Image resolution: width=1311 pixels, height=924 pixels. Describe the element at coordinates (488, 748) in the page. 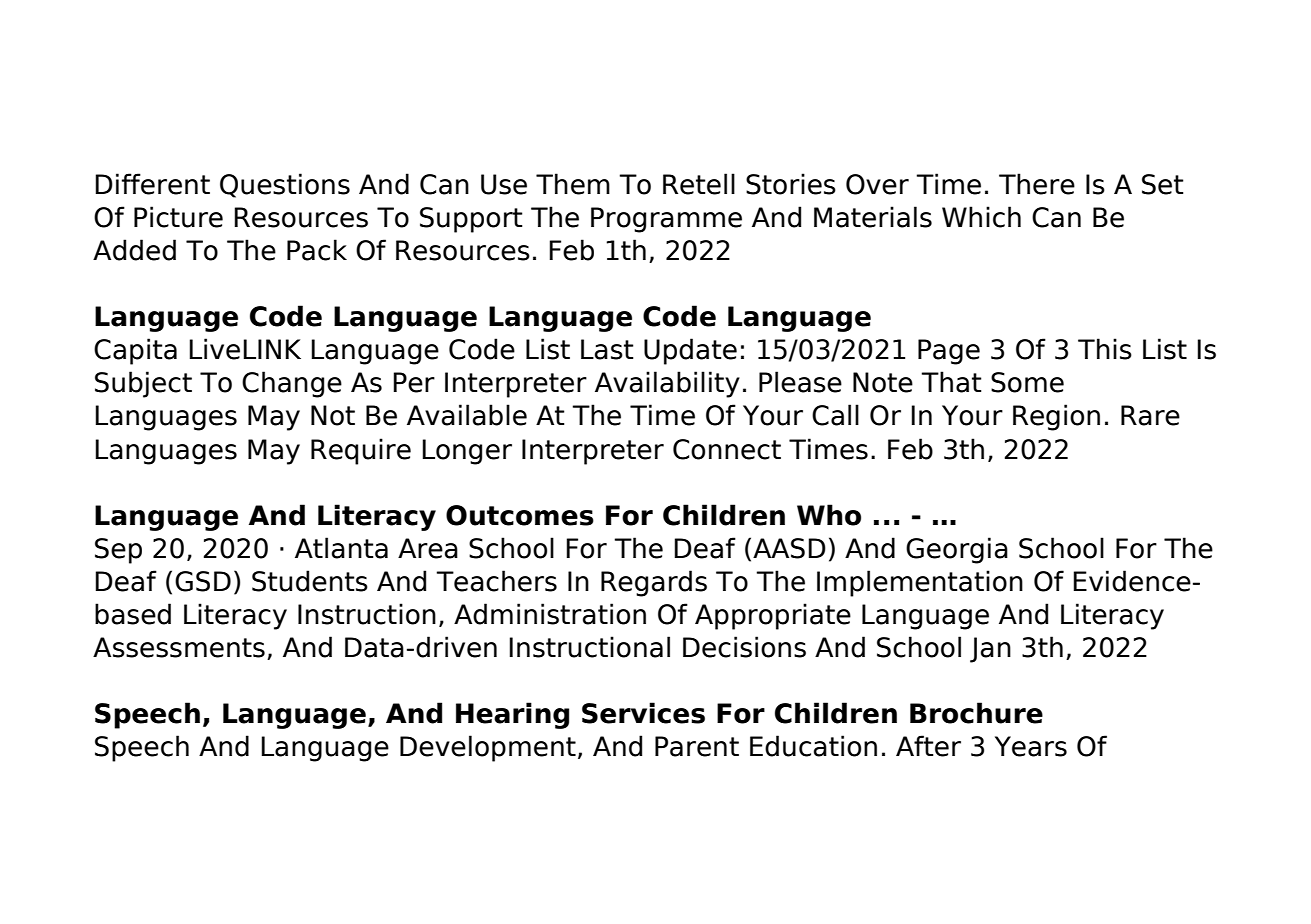

I see `Development` at that location.
